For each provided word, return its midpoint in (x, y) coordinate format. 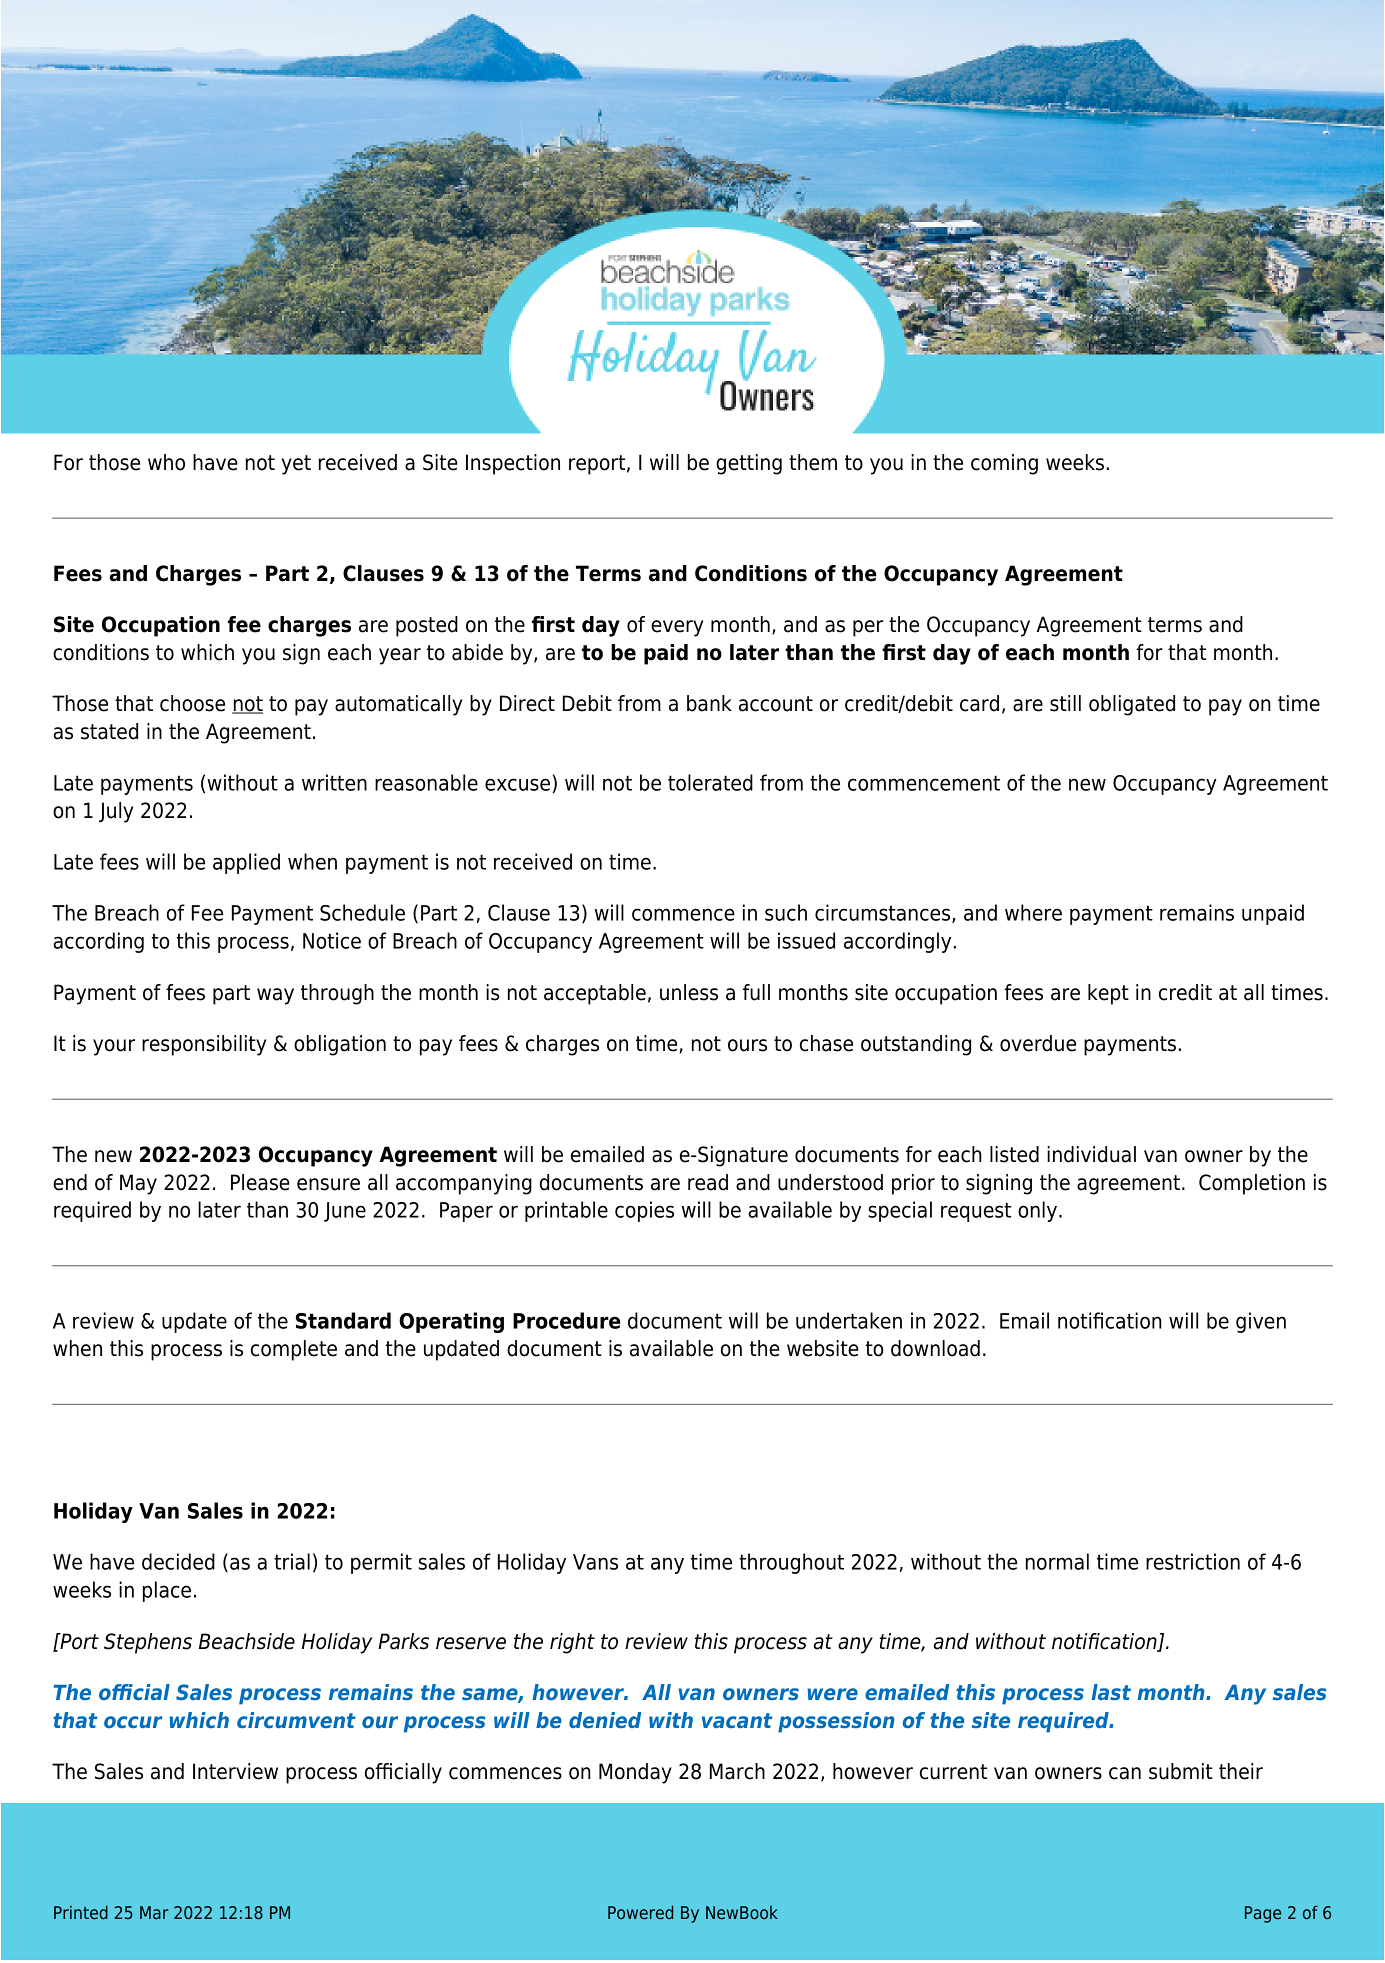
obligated (1132, 705)
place (167, 1591)
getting (749, 464)
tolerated (710, 782)
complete (294, 1350)
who (166, 462)
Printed (81, 1912)
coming (1004, 464)
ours (747, 1045)
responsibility (204, 1045)
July (116, 812)
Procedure (567, 1320)
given (1261, 1322)
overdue (1038, 1043)
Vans (595, 1562)
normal (1057, 1561)
